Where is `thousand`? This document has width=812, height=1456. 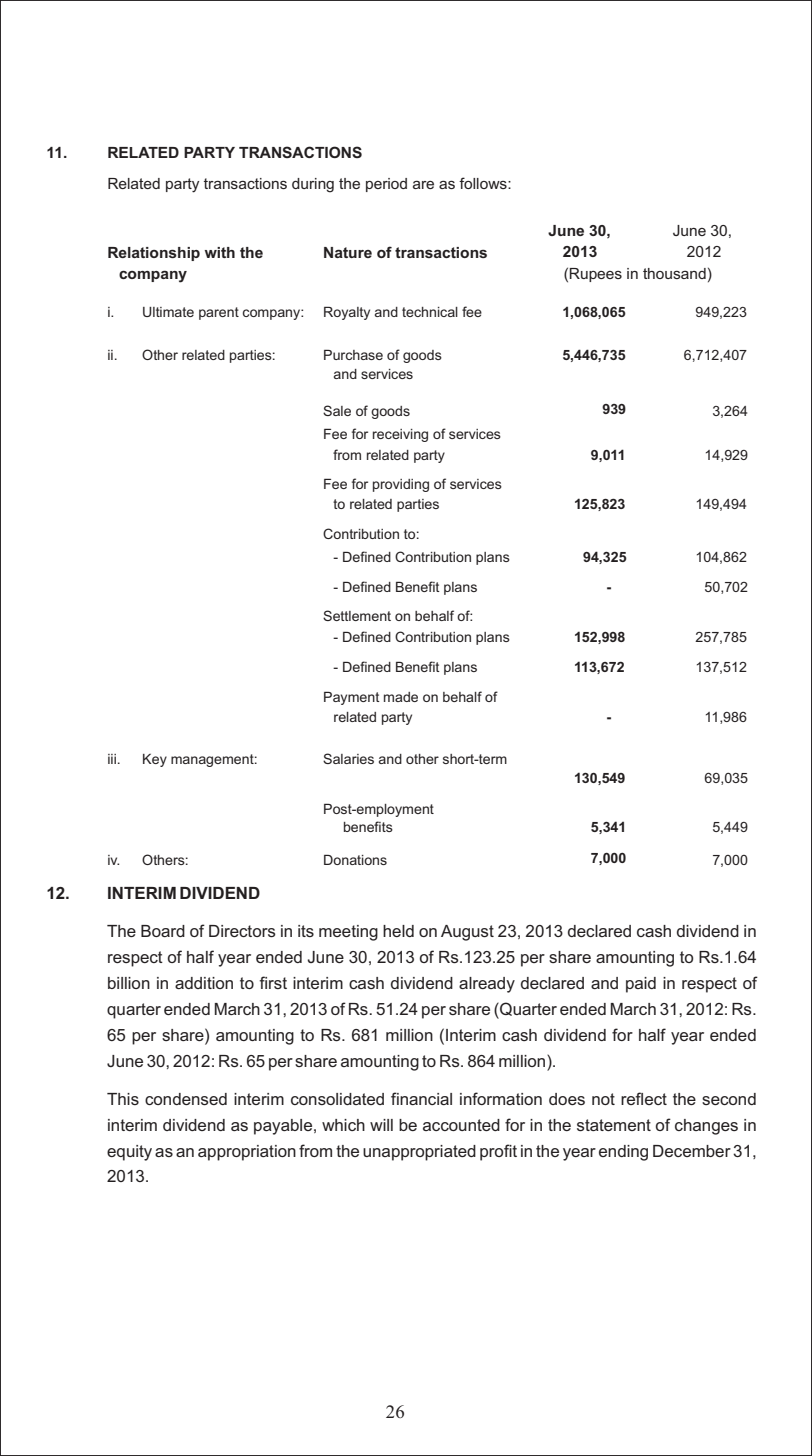
thousand is located at coordinates (674, 273).
